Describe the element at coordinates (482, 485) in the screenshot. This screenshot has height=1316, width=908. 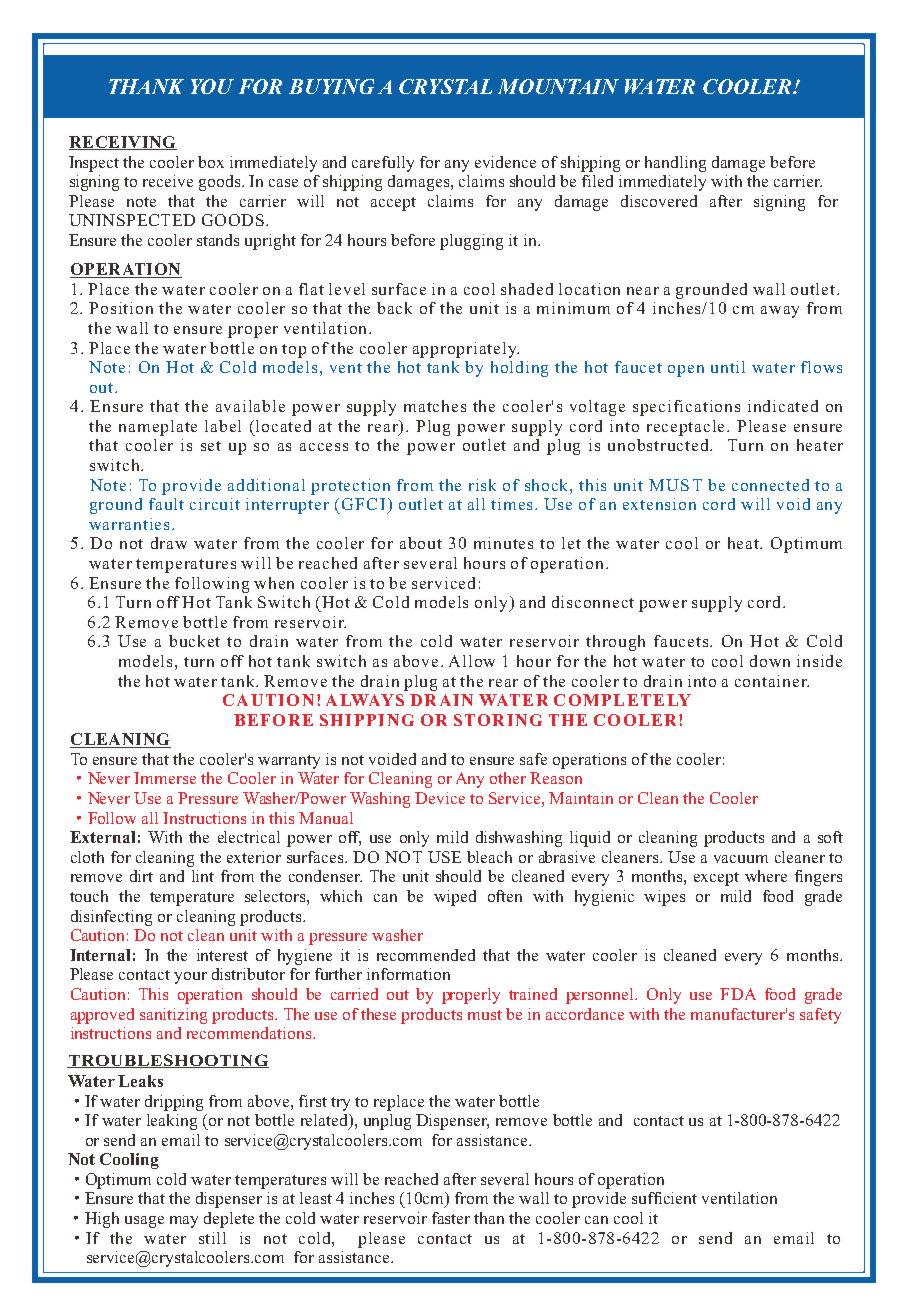
I see `risk` at that location.
